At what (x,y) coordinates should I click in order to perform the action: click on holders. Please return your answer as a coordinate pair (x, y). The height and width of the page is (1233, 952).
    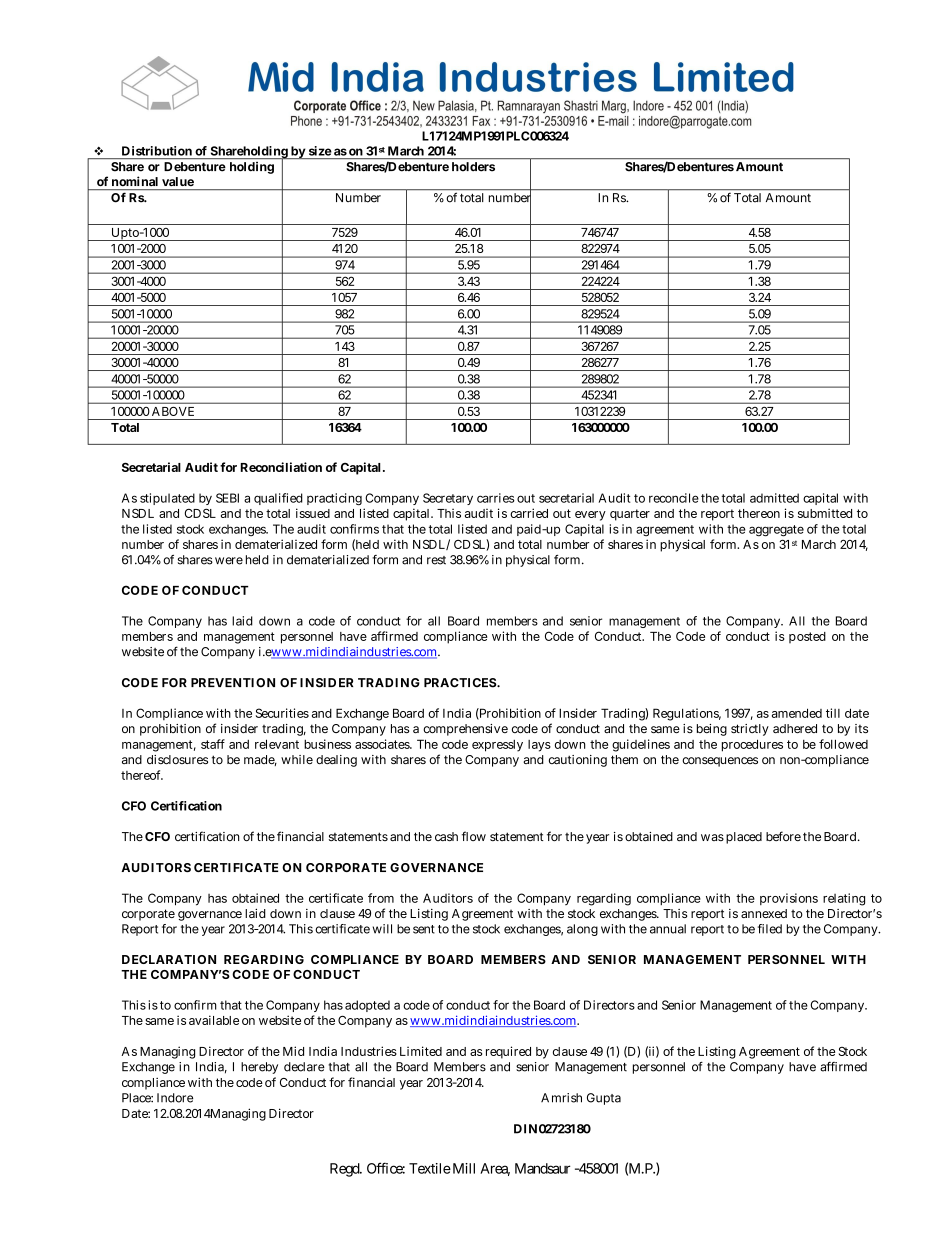
    Looking at the image, I should click on (473, 166).
